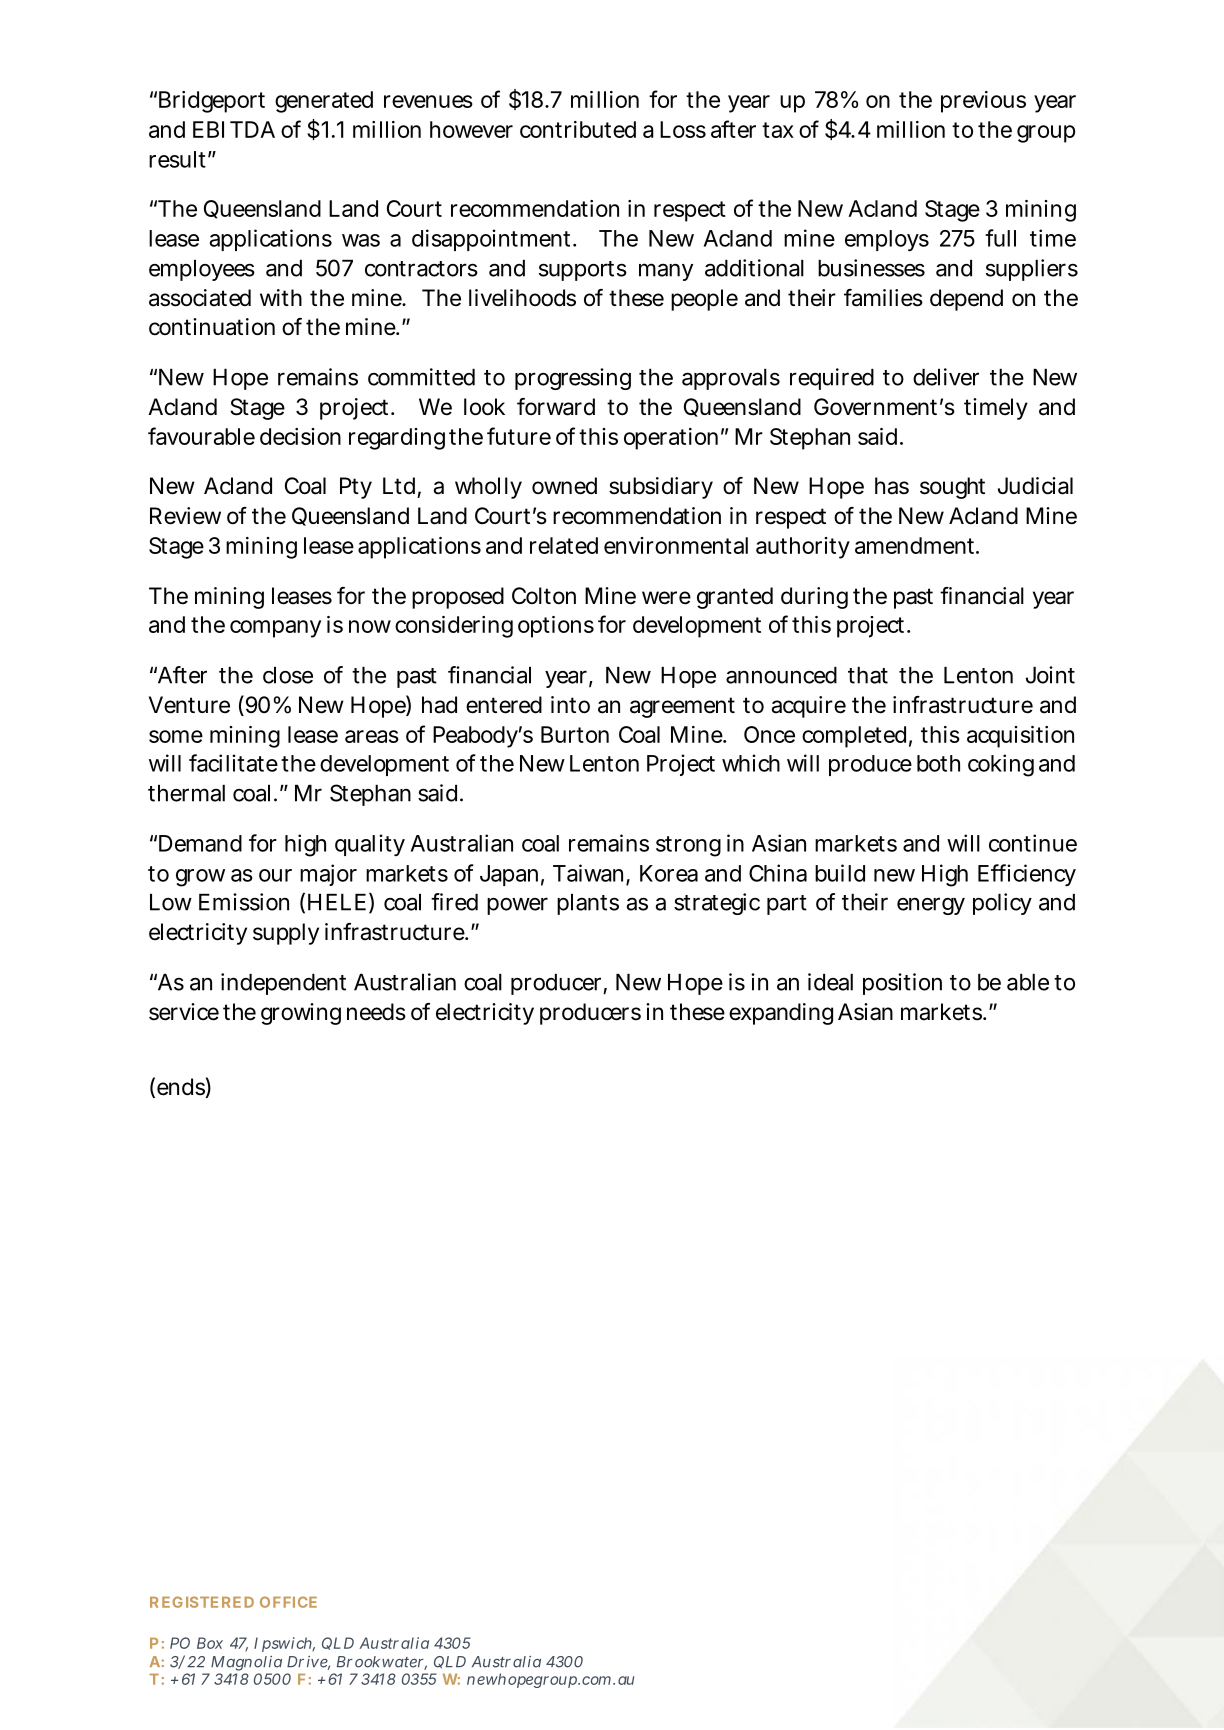 Image resolution: width=1224 pixels, height=1730 pixels. Describe the element at coordinates (578, 129) in the document. I see `contributed` at that location.
